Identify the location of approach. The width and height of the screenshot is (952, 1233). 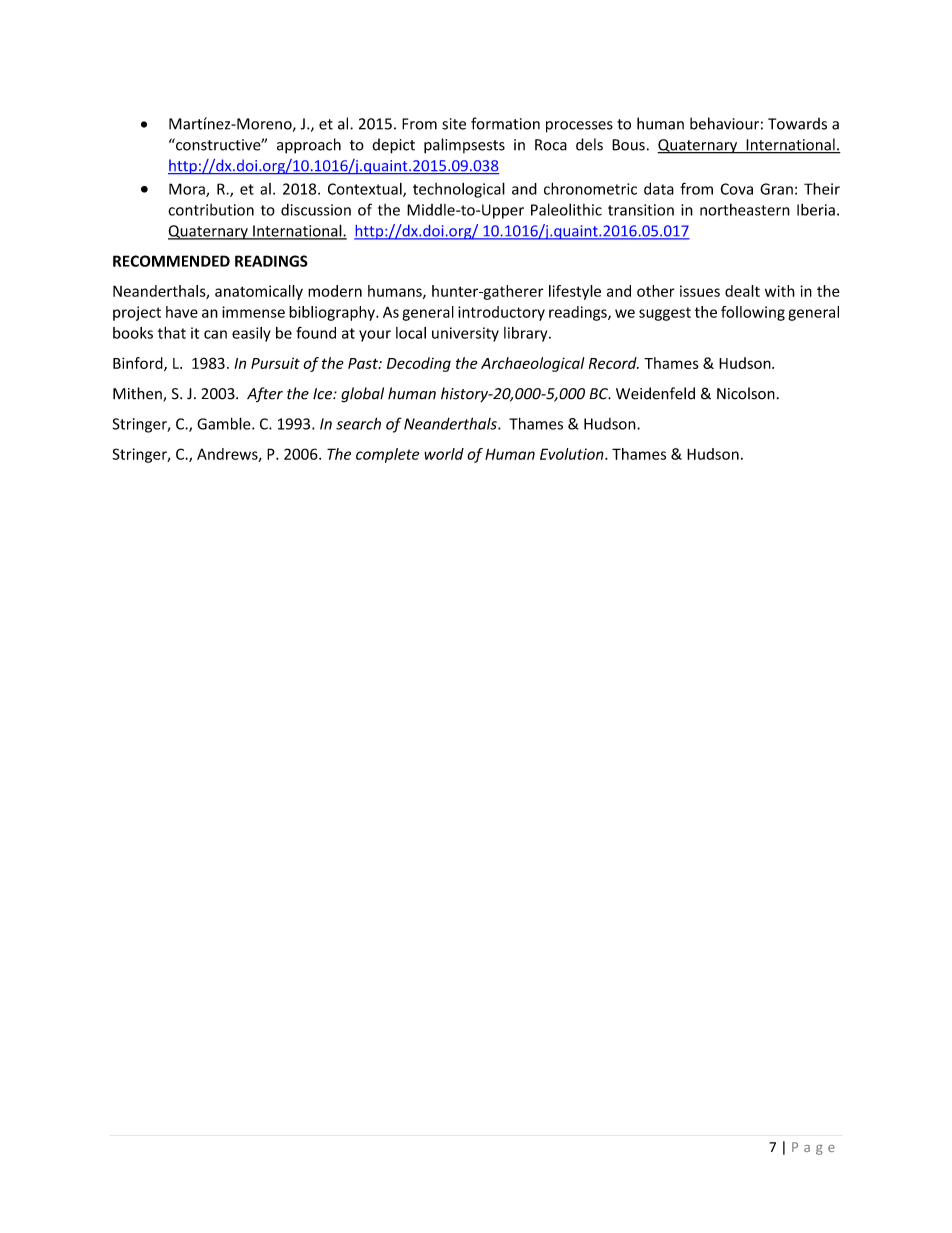
(309, 146).
